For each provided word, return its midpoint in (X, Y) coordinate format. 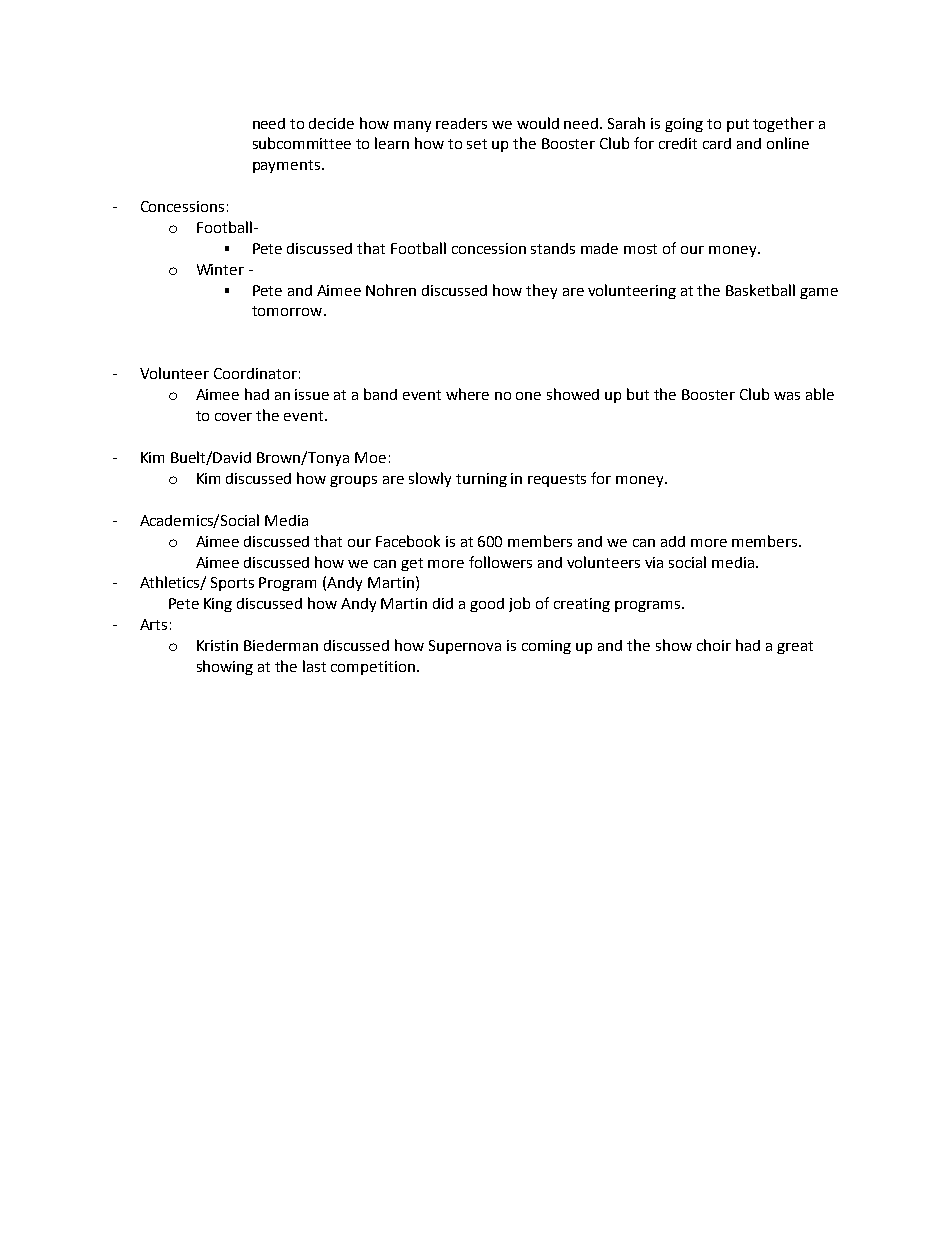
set (477, 144)
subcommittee (302, 143)
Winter (220, 269)
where (467, 394)
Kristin (217, 645)
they (541, 291)
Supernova (465, 647)
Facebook (408, 541)
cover (233, 417)
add (673, 541)
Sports (232, 584)
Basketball (760, 290)
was (787, 396)
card (717, 143)
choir (714, 645)
